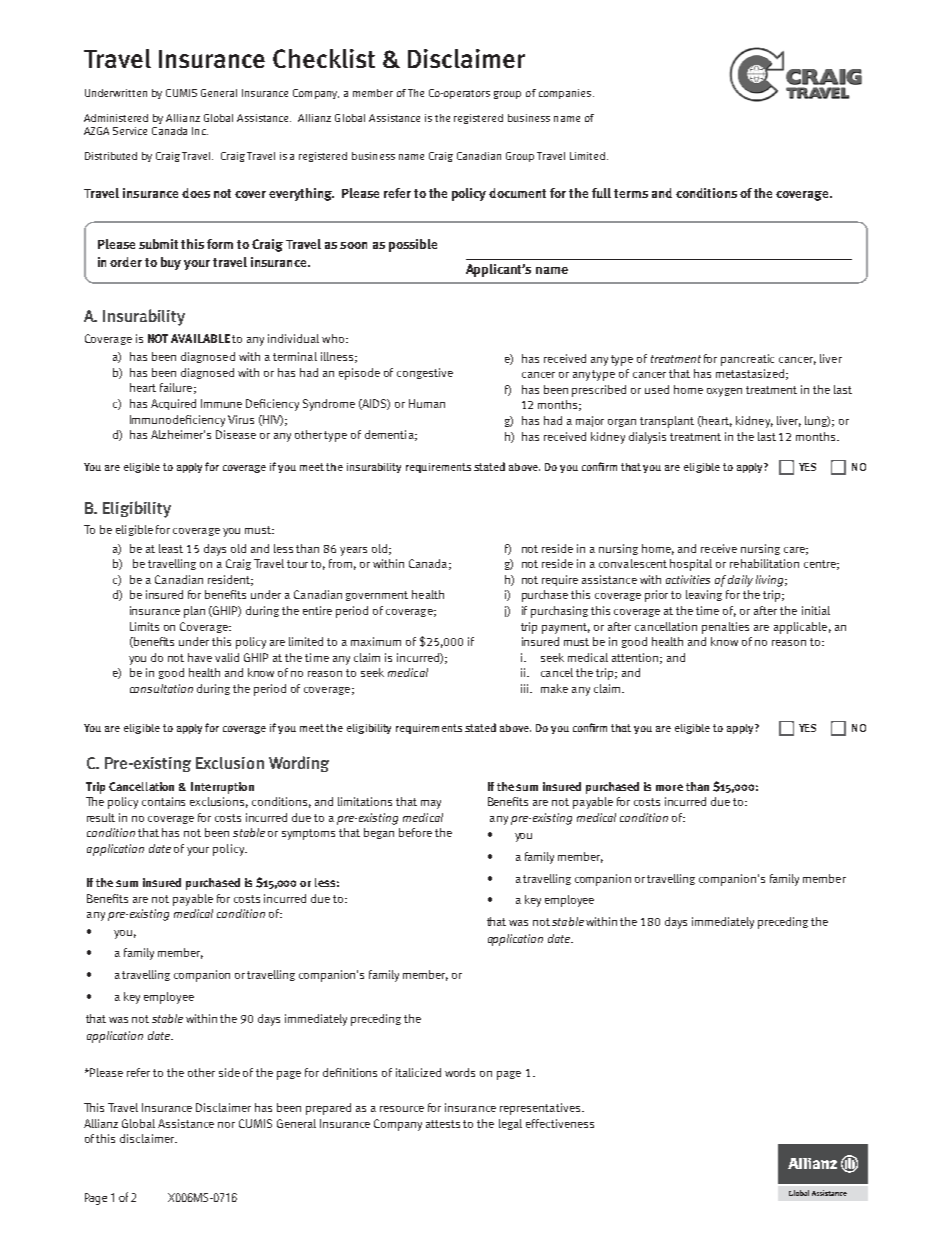 The height and width of the screenshot is (1233, 952). I want to click on may, so click(431, 804).
